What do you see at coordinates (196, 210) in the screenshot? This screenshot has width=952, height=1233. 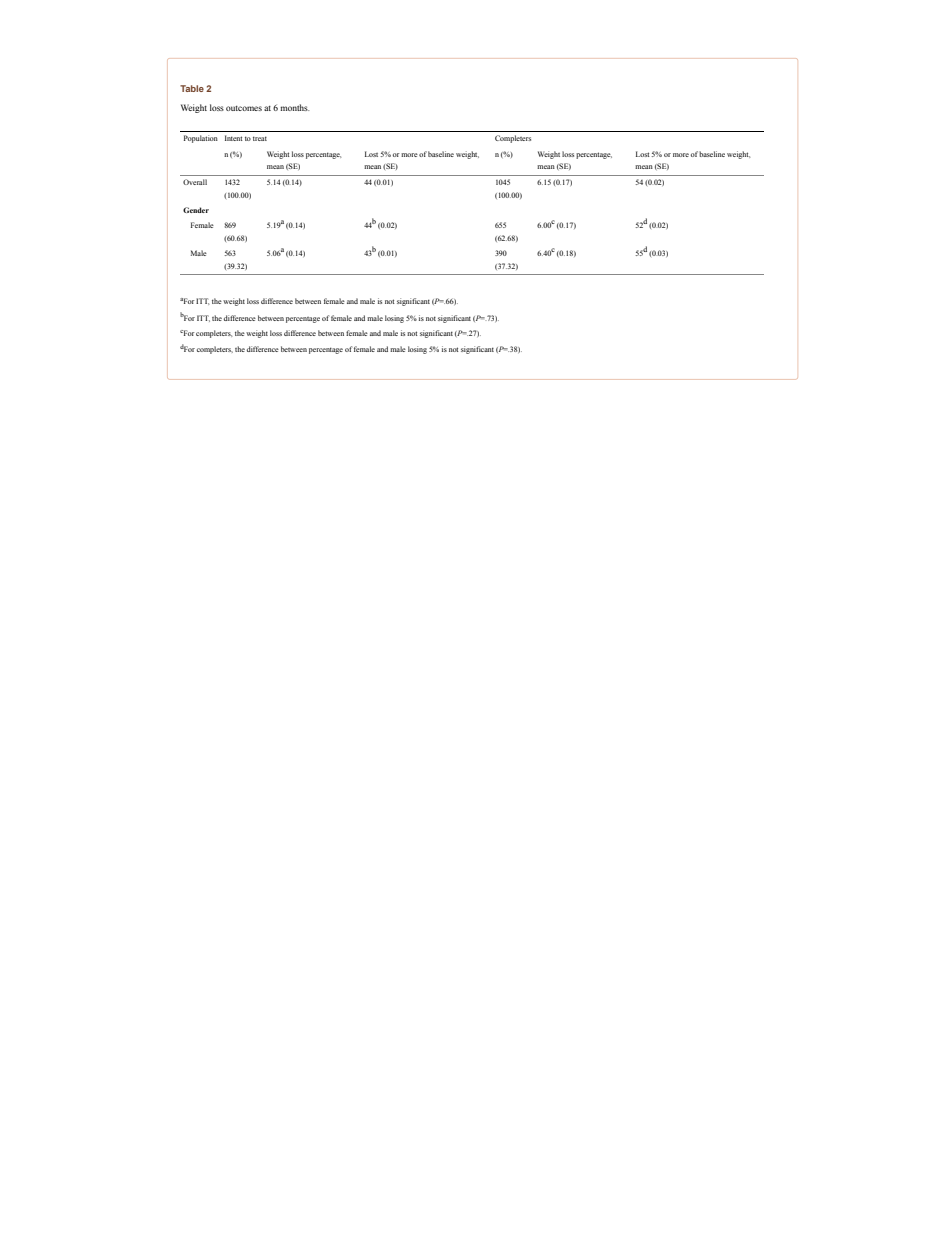 I see `Gender` at bounding box center [196, 210].
